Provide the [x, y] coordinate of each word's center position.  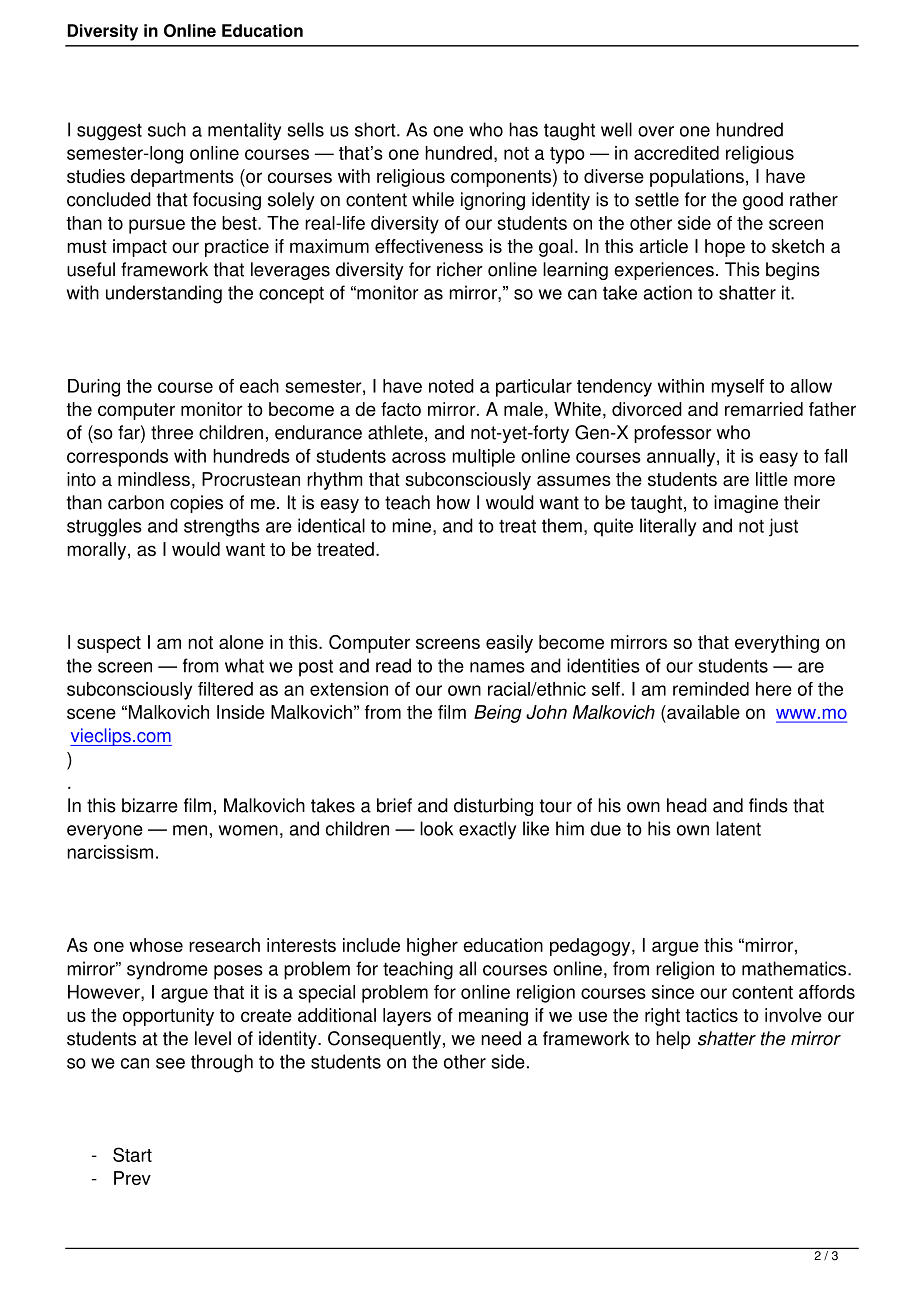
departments [182, 178]
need [501, 1038]
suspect [109, 644]
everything [777, 644]
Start [132, 1154]
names [497, 667]
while [433, 199]
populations [697, 178]
